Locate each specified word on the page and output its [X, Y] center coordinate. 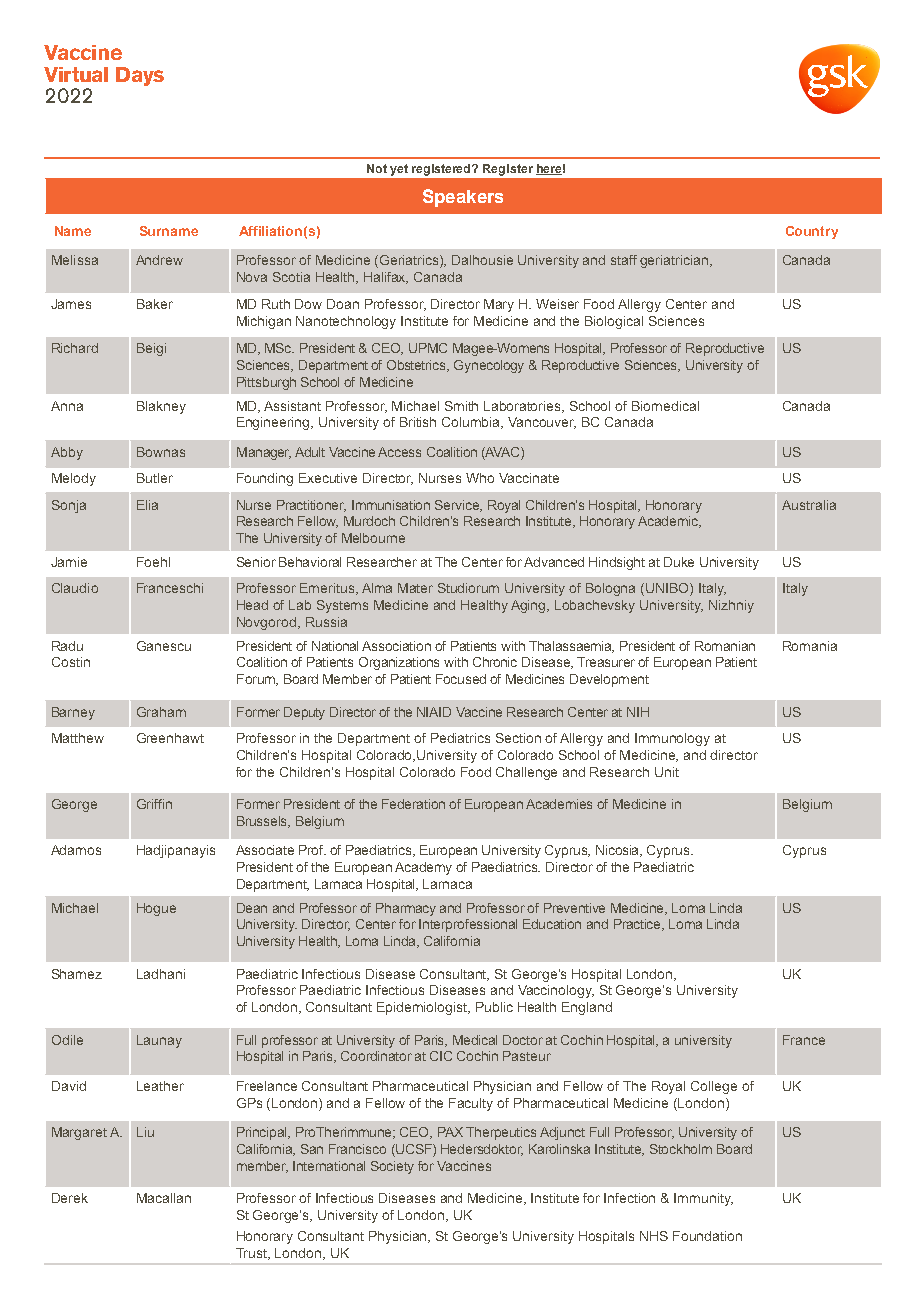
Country [812, 232]
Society [392, 1167]
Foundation [707, 1236]
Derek [70, 1198]
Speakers [463, 198]
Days [140, 76]
